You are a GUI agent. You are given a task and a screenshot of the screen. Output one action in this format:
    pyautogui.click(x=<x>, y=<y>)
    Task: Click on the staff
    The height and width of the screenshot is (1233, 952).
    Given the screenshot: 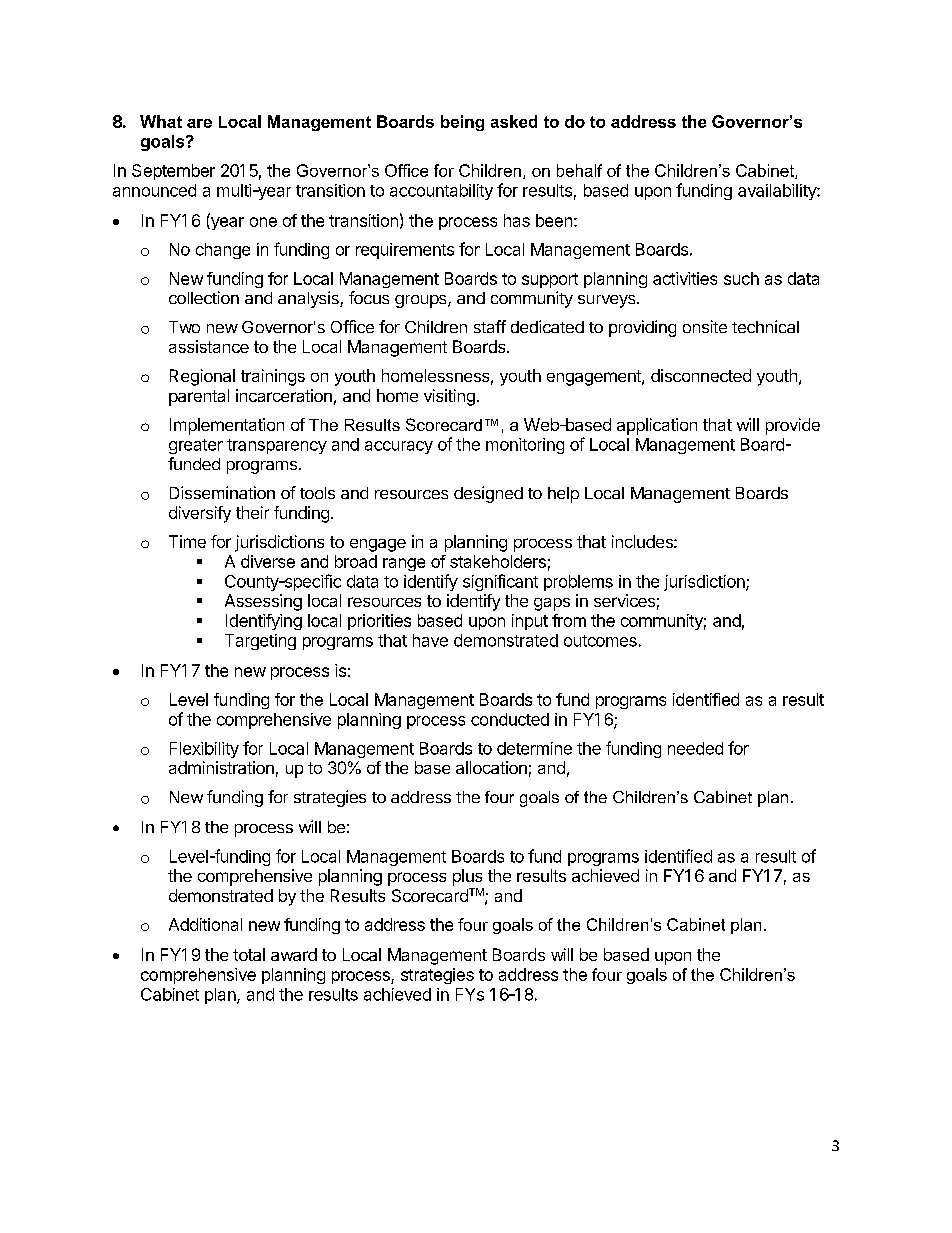 What is the action you would take?
    pyautogui.click(x=490, y=326)
